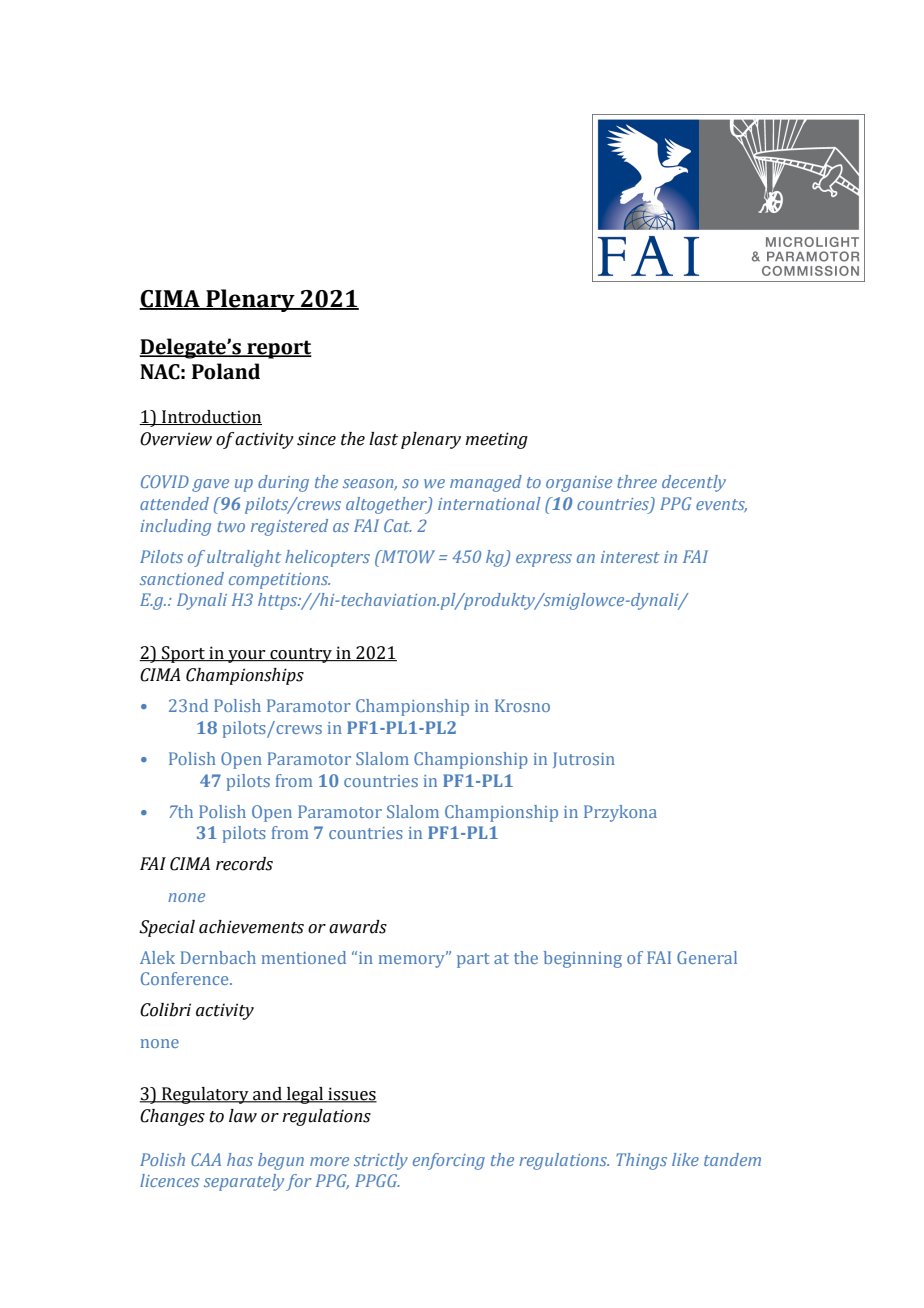 The image size is (924, 1308). I want to click on Poland, so click(226, 371).
